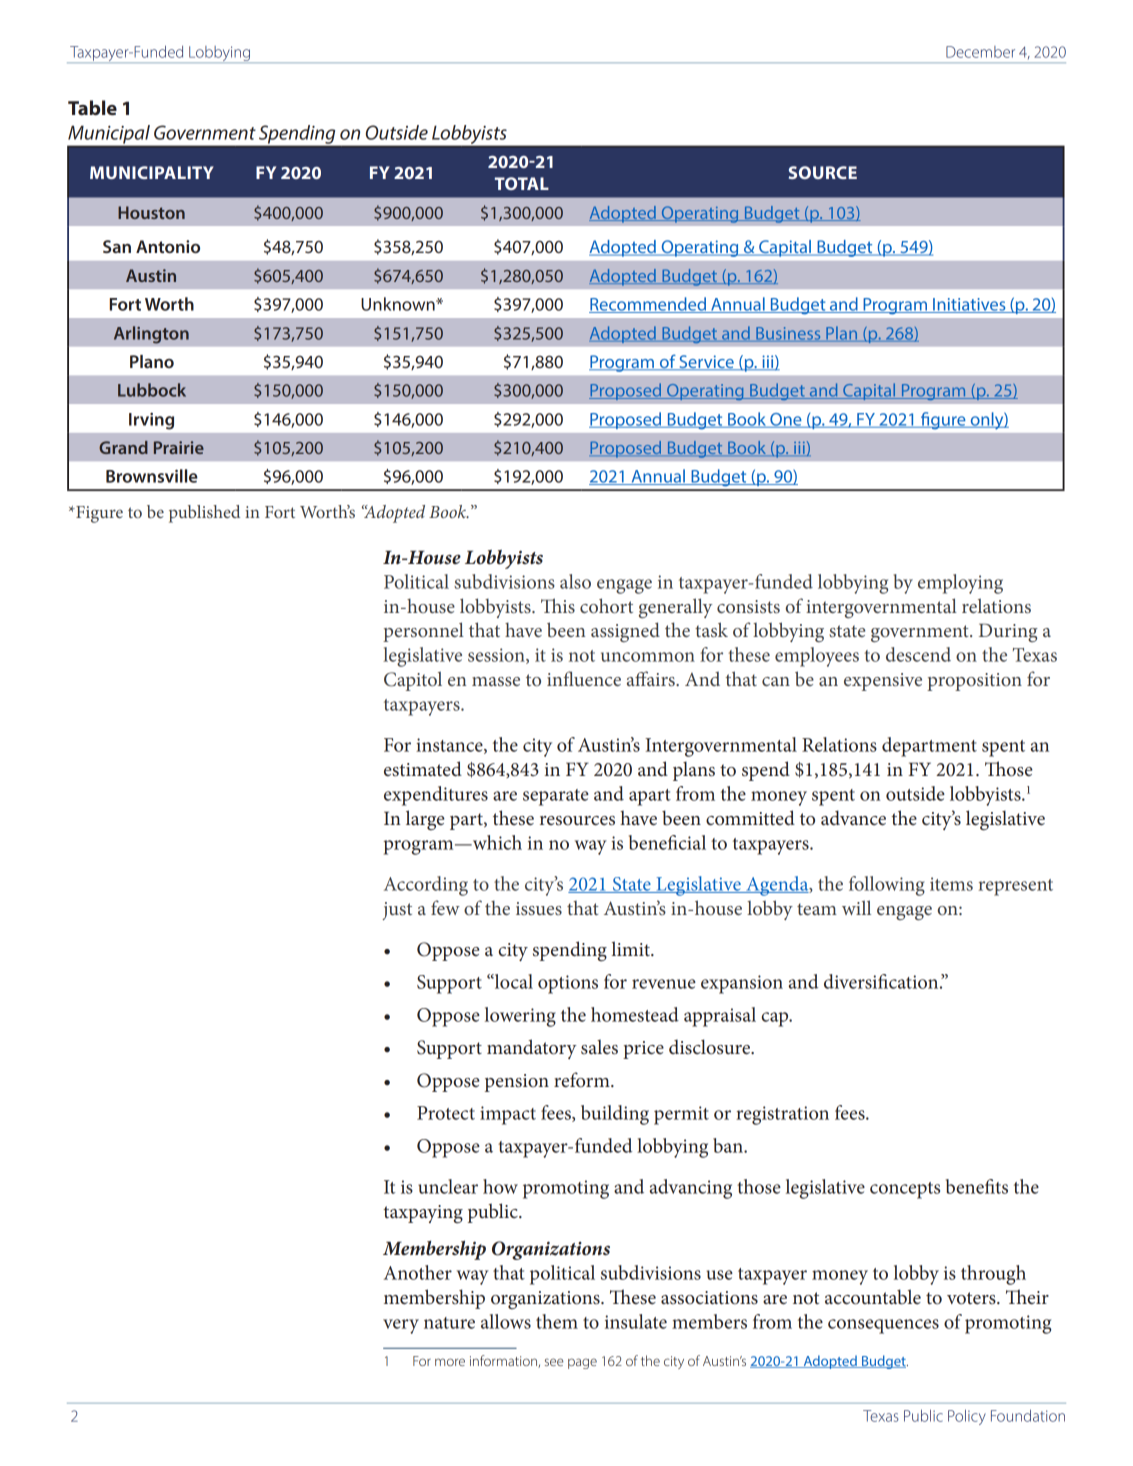 The height and width of the page is (1466, 1133). I want to click on published, so click(204, 514).
